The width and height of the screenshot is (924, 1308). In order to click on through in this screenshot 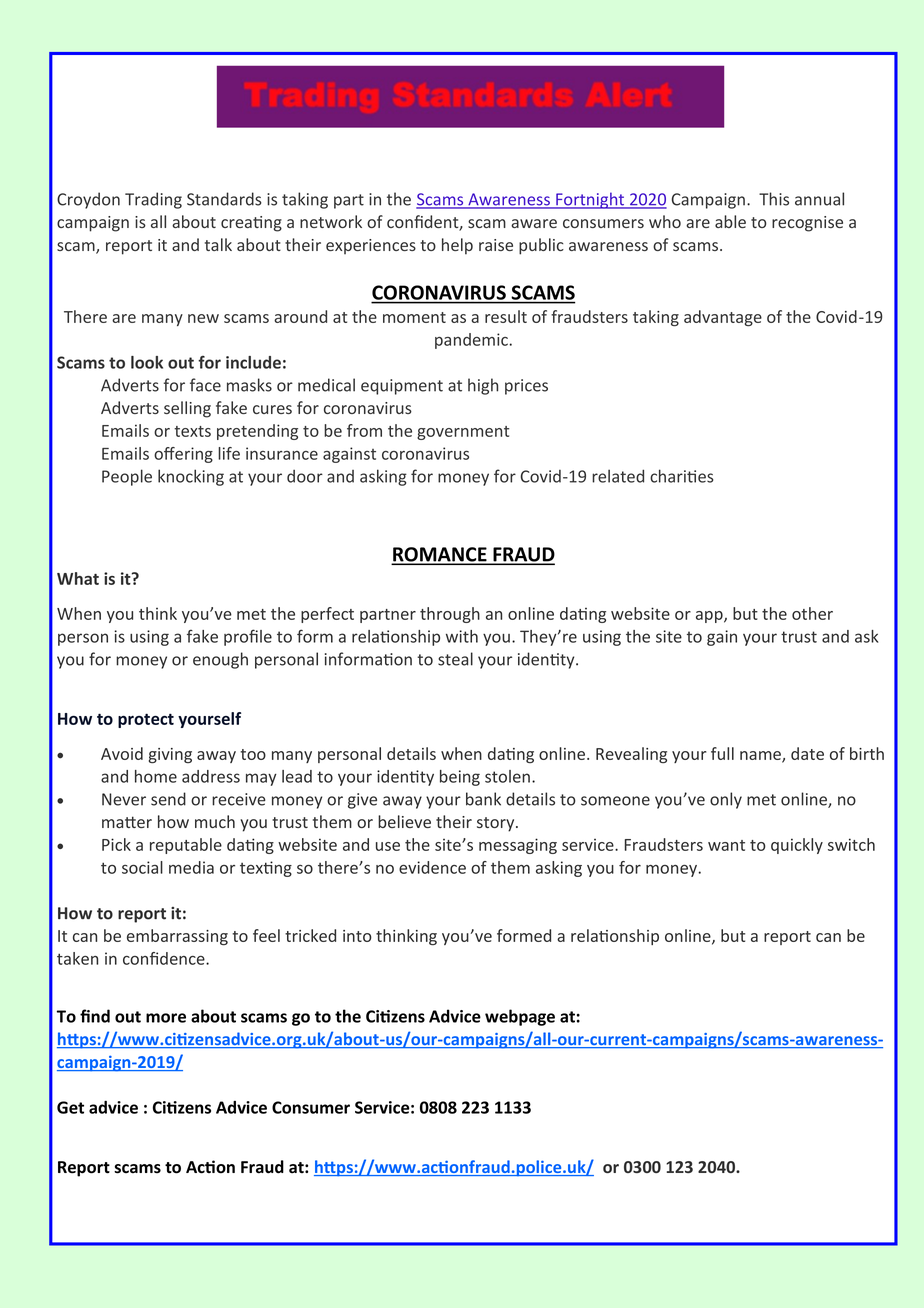, I will do `click(450, 615)`.
